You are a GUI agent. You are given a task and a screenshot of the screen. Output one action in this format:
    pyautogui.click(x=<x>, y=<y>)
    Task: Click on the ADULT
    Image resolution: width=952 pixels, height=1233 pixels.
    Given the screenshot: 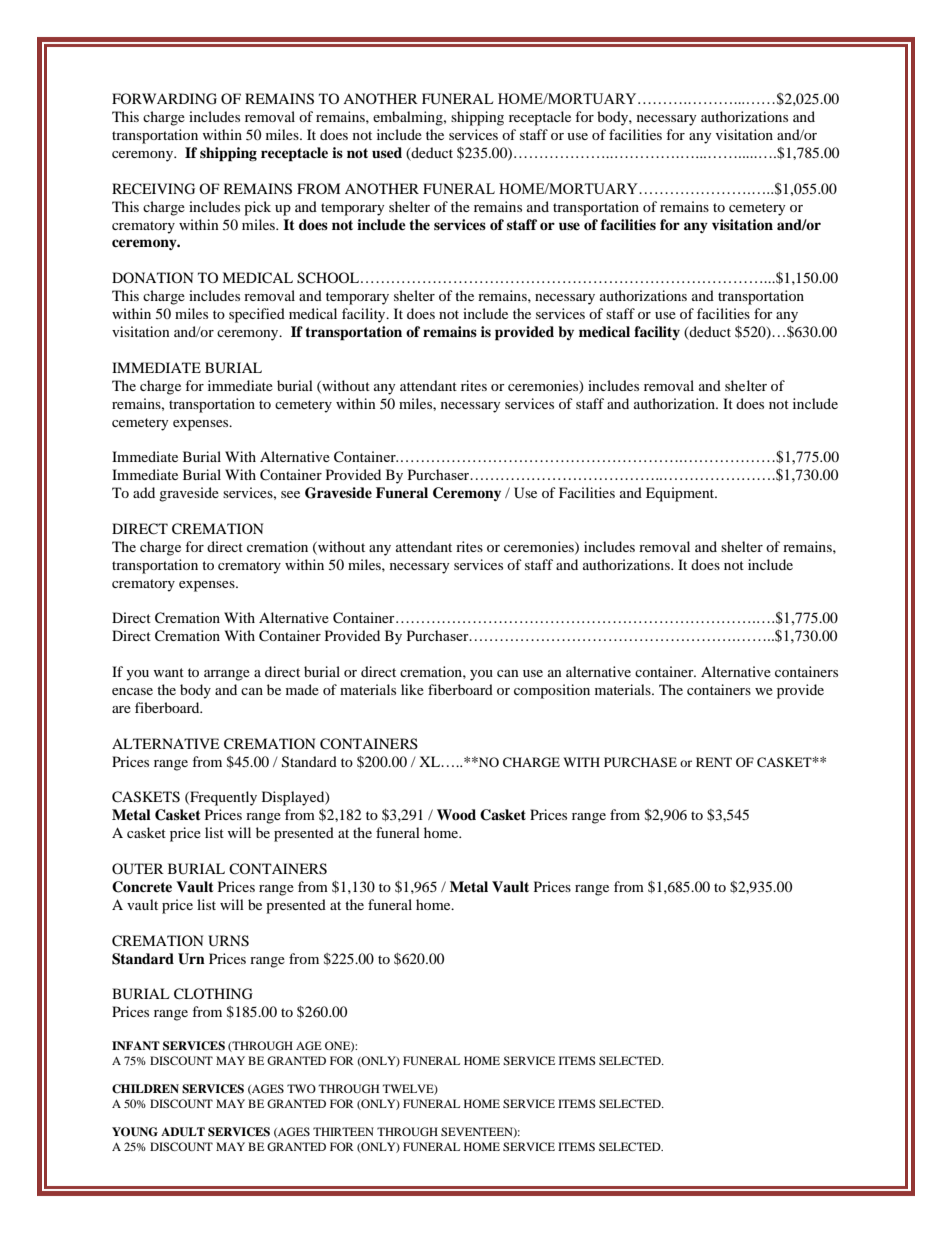 What is the action you would take?
    pyautogui.click(x=183, y=1132)
